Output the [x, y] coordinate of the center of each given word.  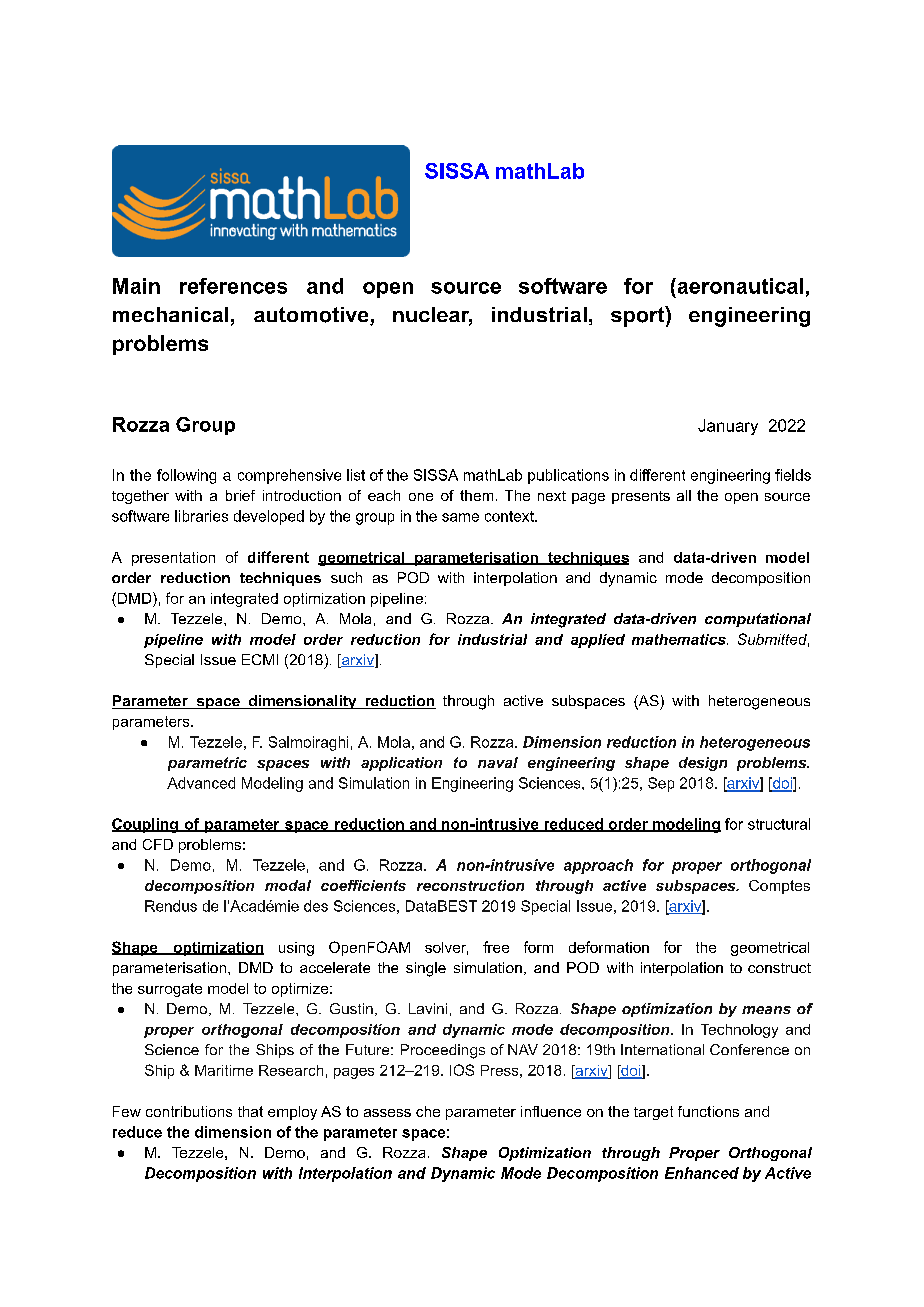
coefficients [363, 885]
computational [758, 620]
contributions [189, 1111]
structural [779, 824]
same [460, 517]
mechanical [170, 314]
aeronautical [739, 286]
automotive [312, 316]
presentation [173, 559]
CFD [158, 844]
